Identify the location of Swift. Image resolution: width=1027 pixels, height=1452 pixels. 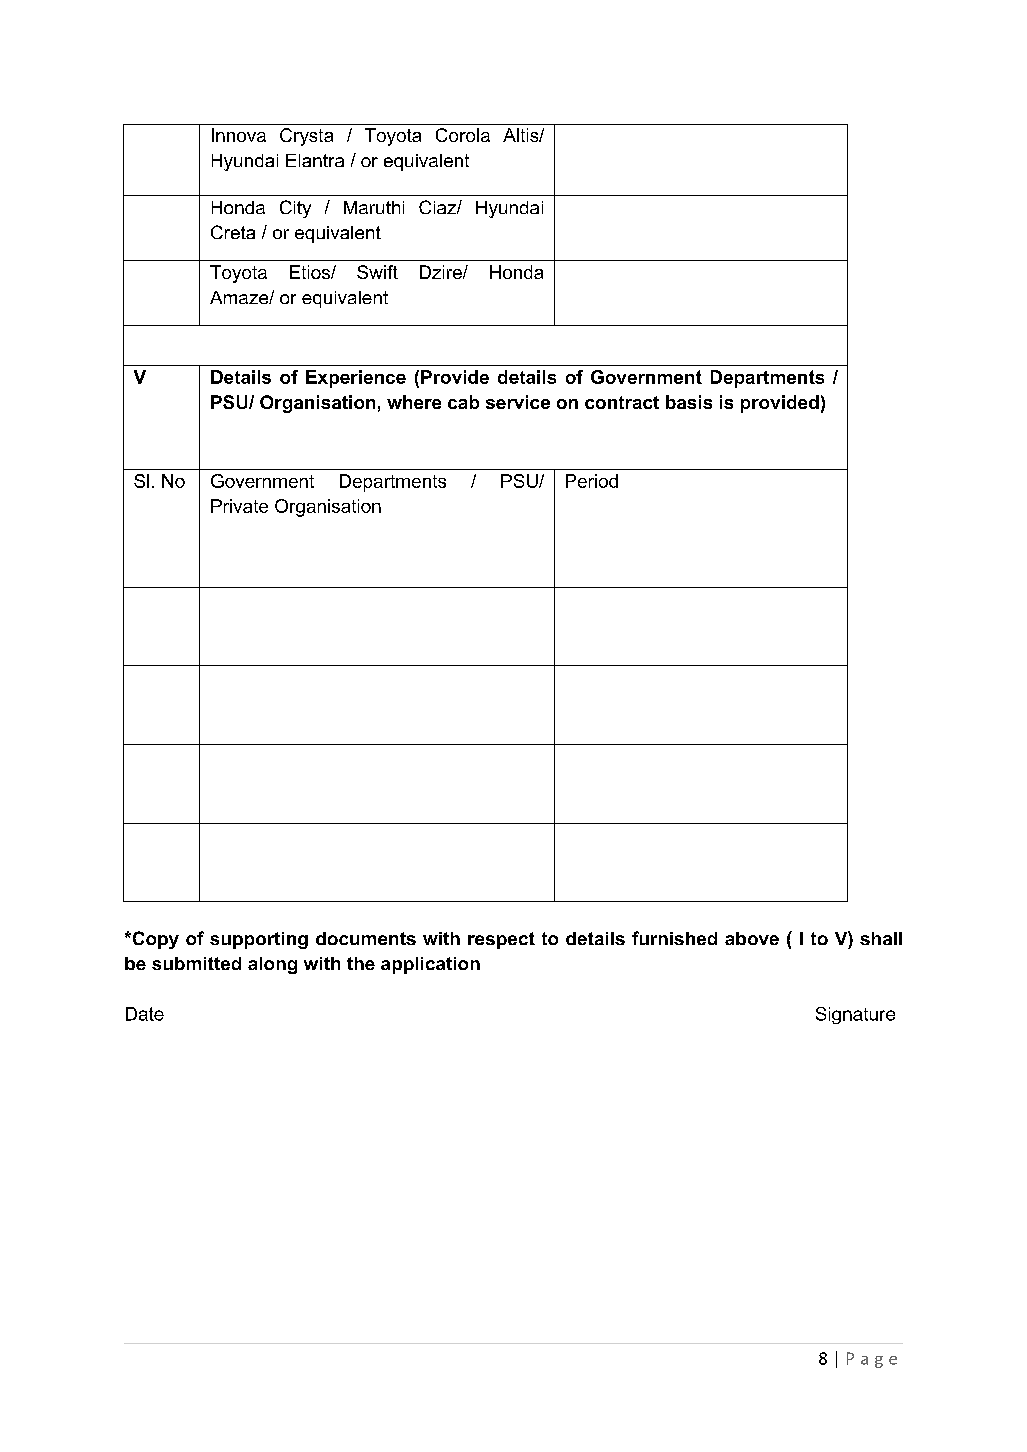
(377, 272).
